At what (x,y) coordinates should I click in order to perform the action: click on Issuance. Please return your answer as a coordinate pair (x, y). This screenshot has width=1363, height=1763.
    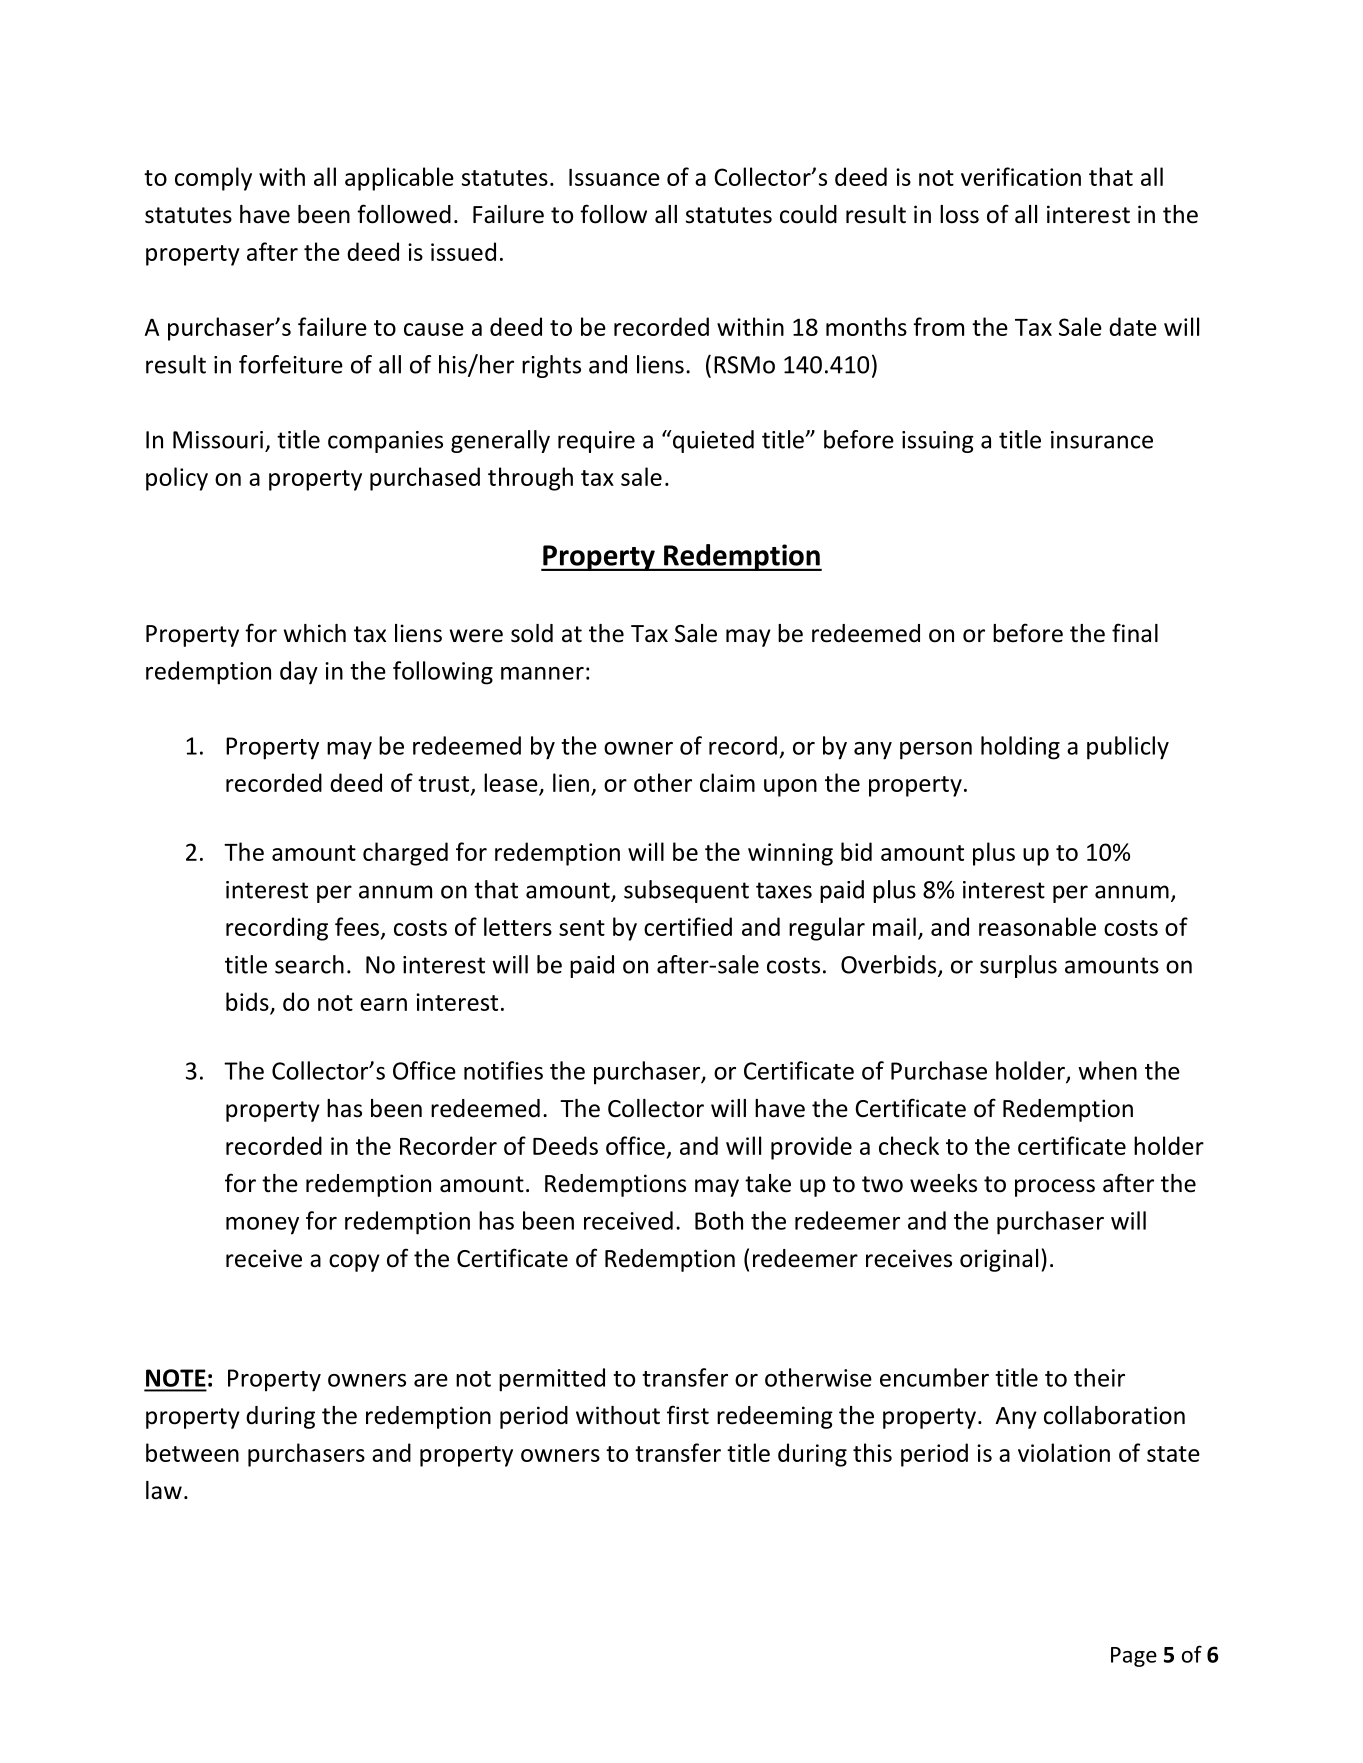
    Looking at the image, I should click on (614, 177).
